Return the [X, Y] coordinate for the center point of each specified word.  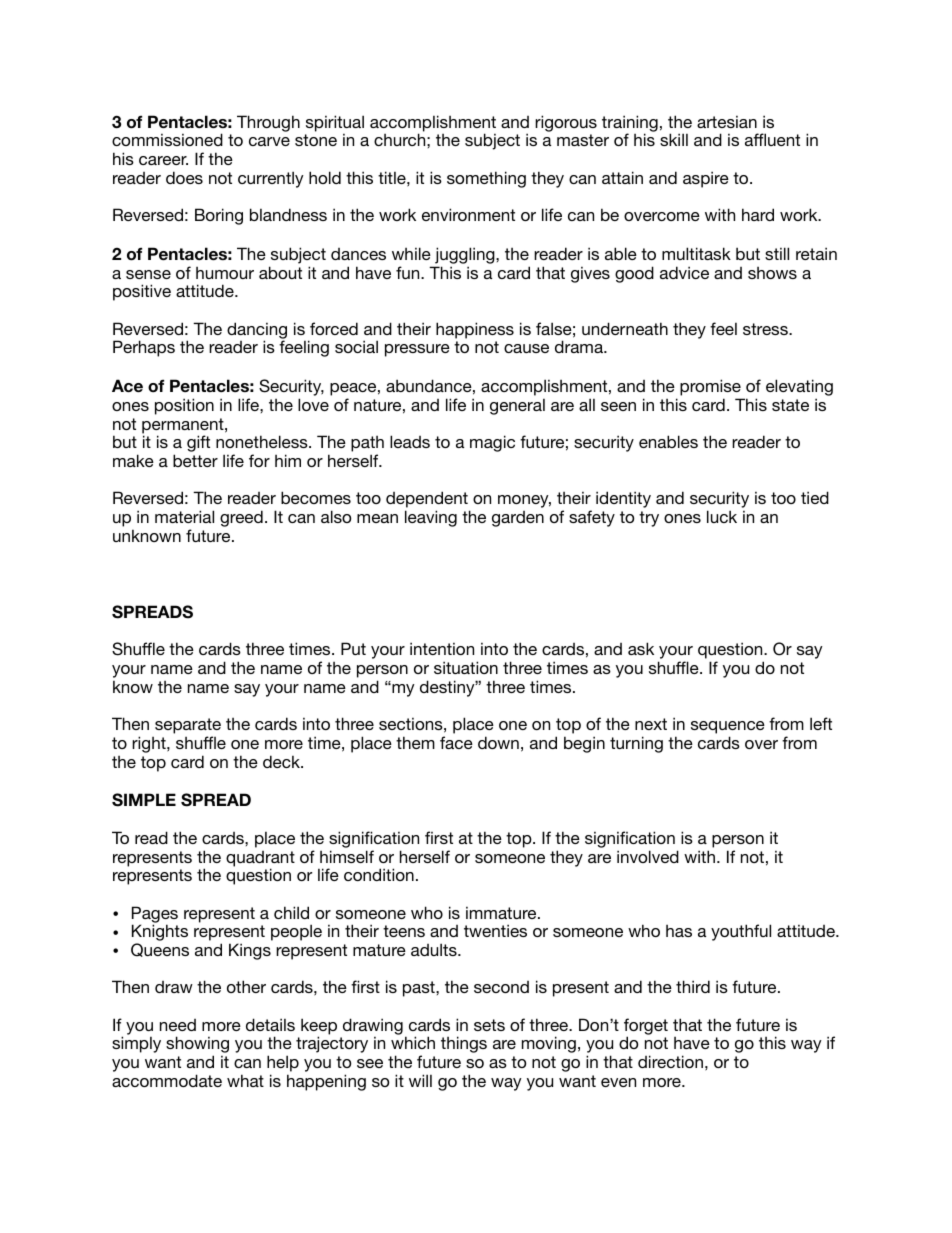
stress [766, 329]
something [486, 179]
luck [722, 516]
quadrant [260, 860]
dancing [257, 331]
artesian [727, 121]
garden [518, 519]
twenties [495, 930]
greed [241, 518]
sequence [728, 729]
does [184, 177]
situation [466, 667]
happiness [475, 330]
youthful [741, 932]
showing [197, 1046]
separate [188, 727]
